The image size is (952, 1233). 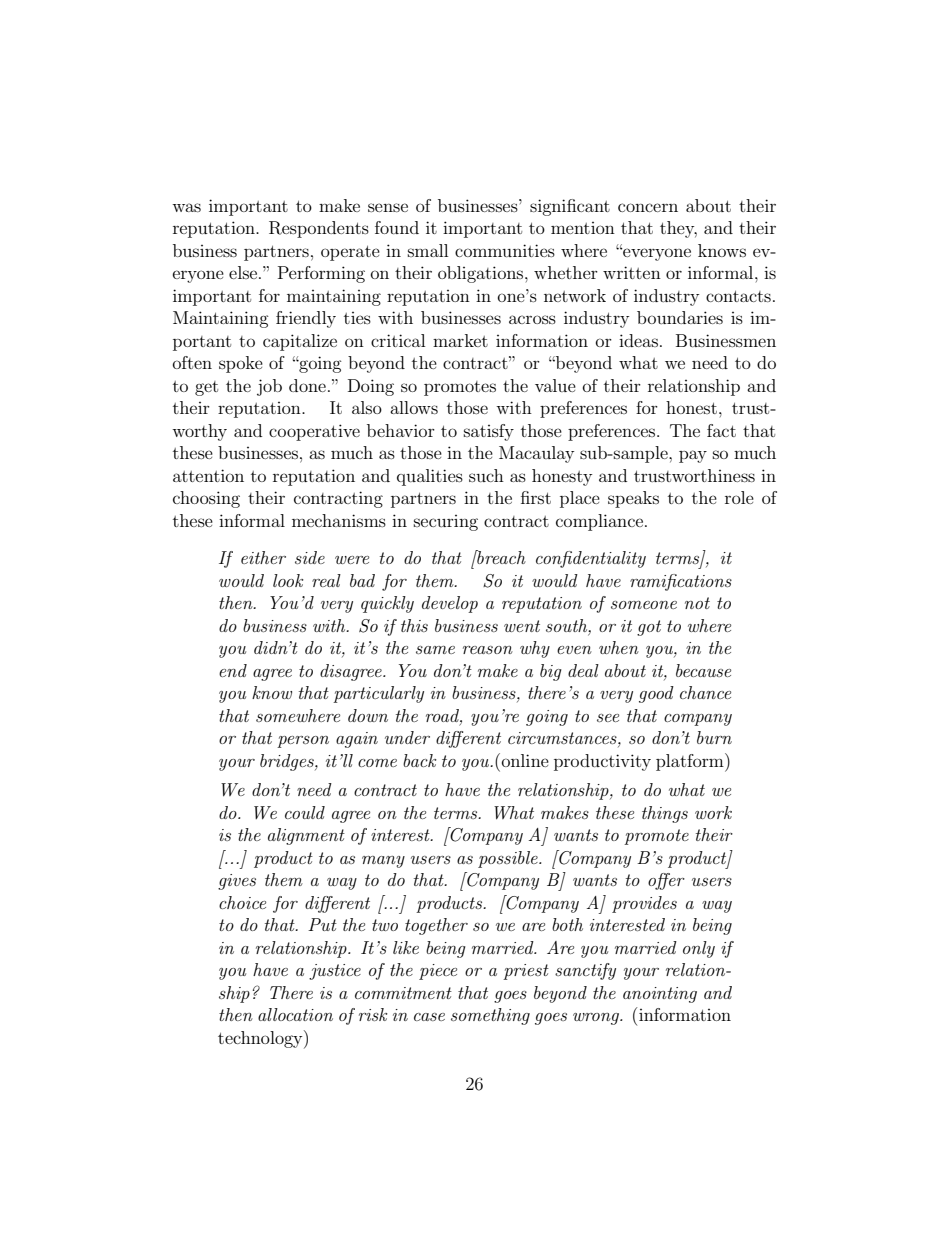 What do you see at coordinates (648, 207) in the image?
I see `concern` at bounding box center [648, 207].
